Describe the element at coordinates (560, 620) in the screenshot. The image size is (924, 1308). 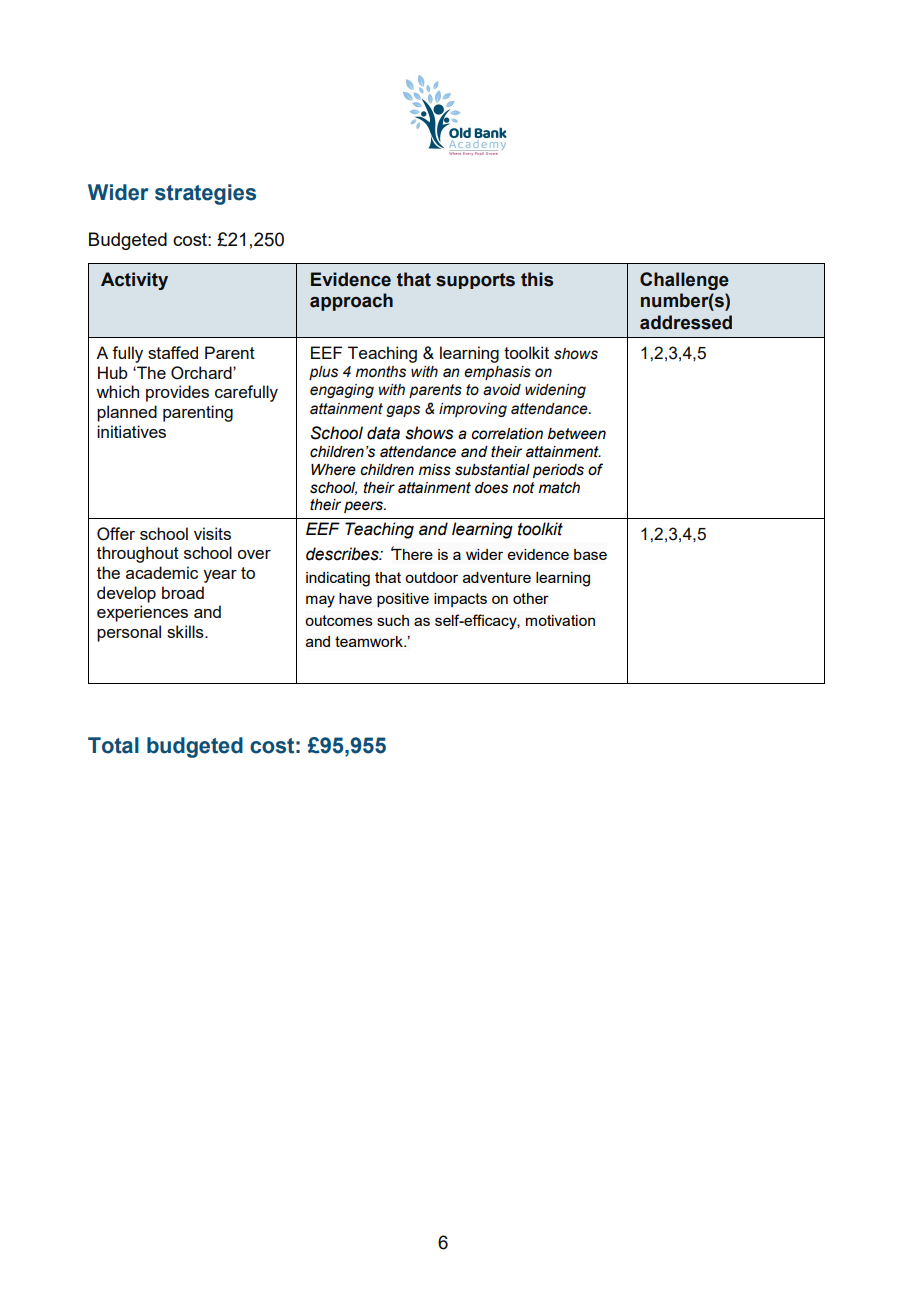
I see `motivation` at that location.
